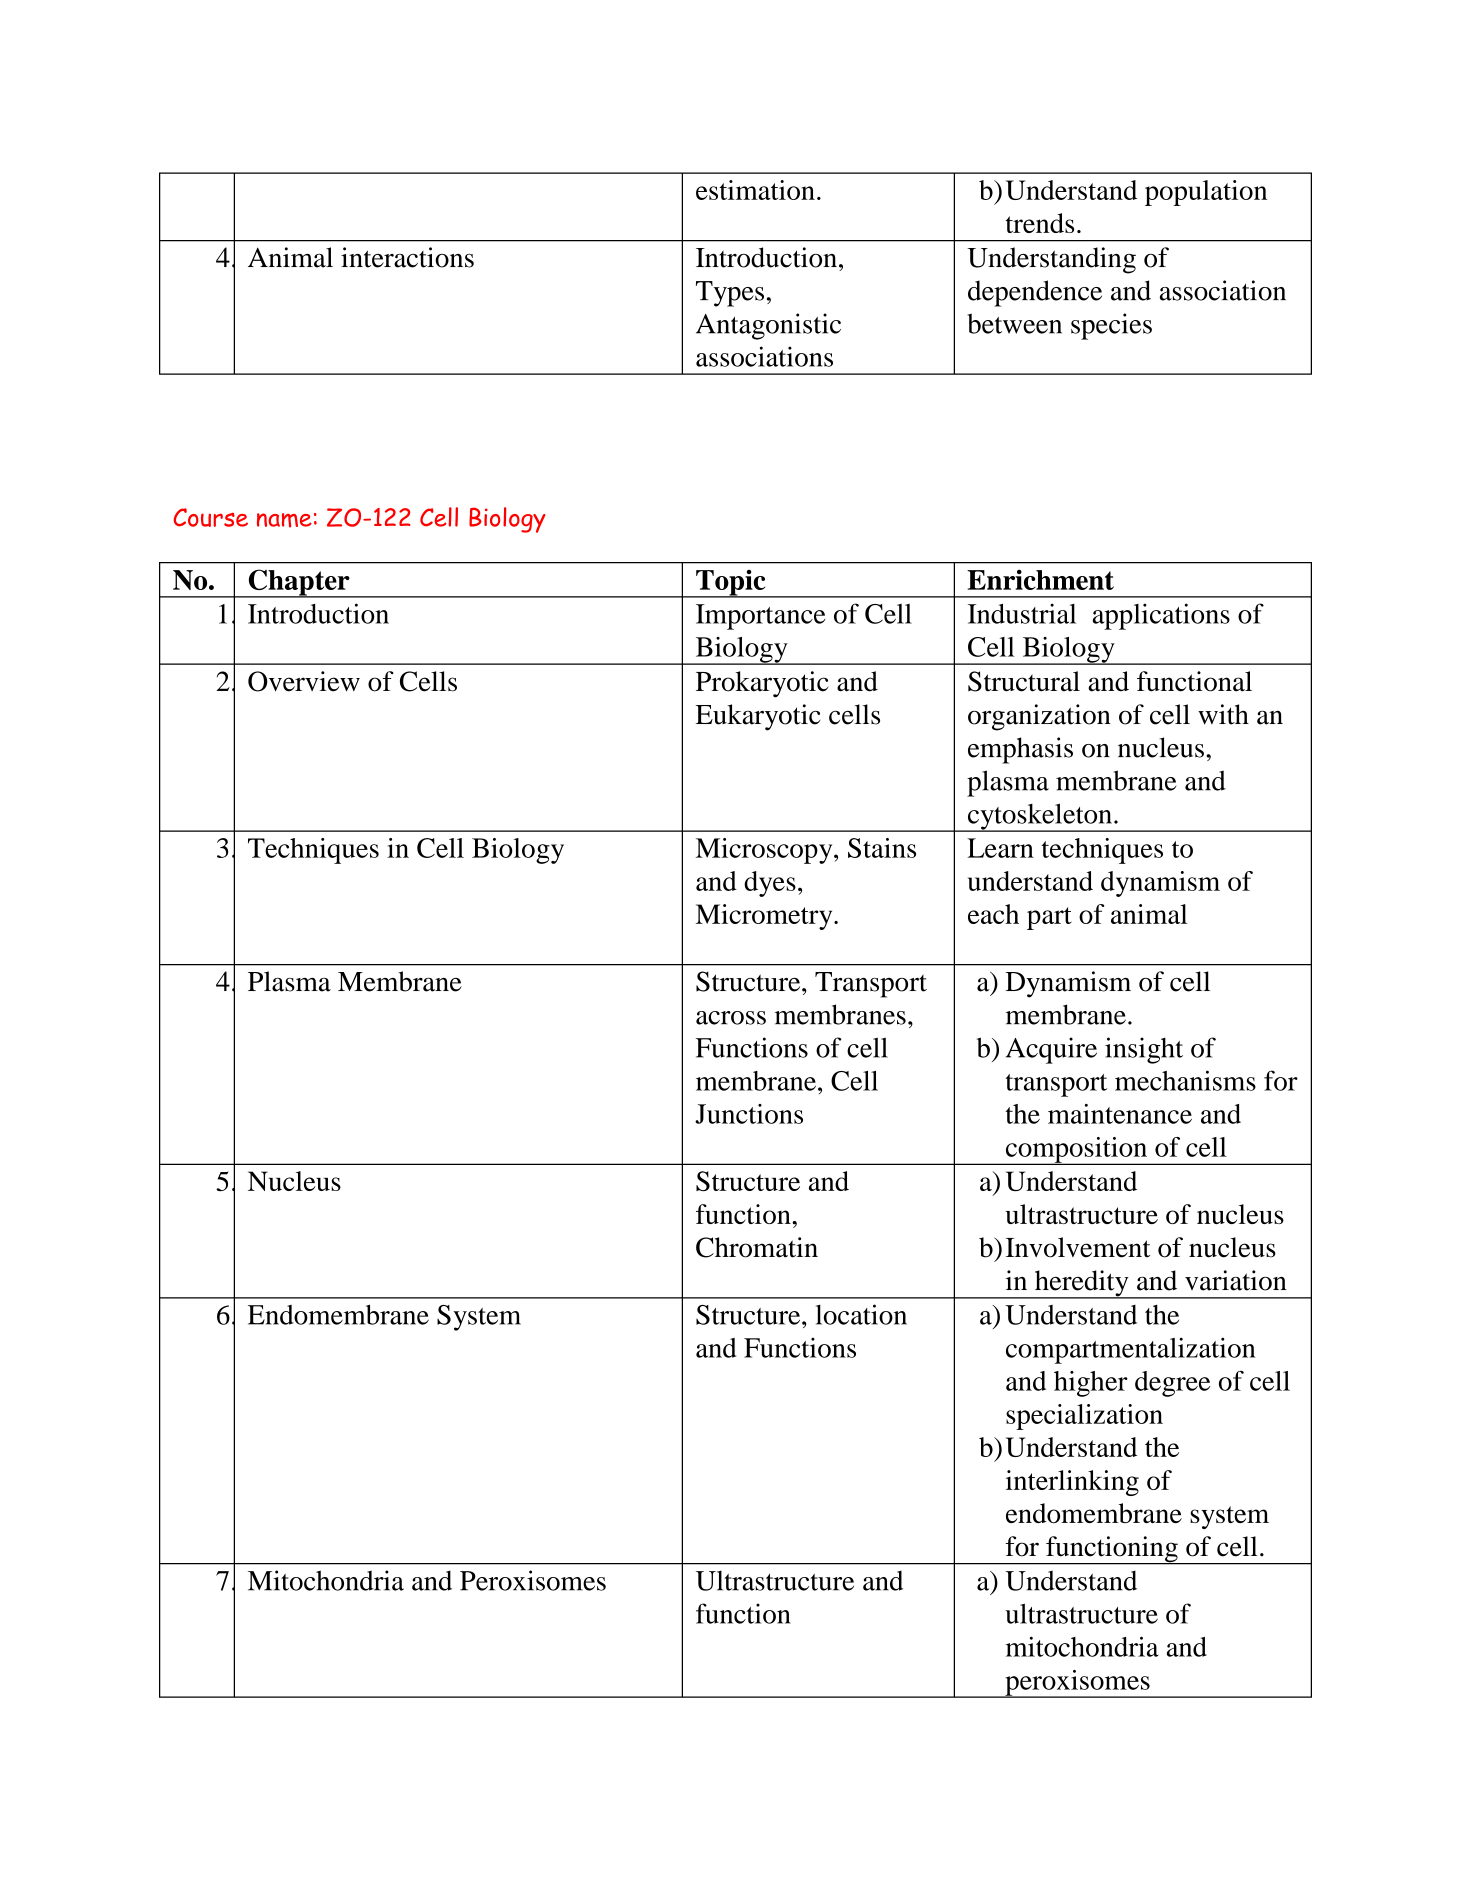  Describe the element at coordinates (757, 1247) in the screenshot. I see `Chromatin` at that location.
